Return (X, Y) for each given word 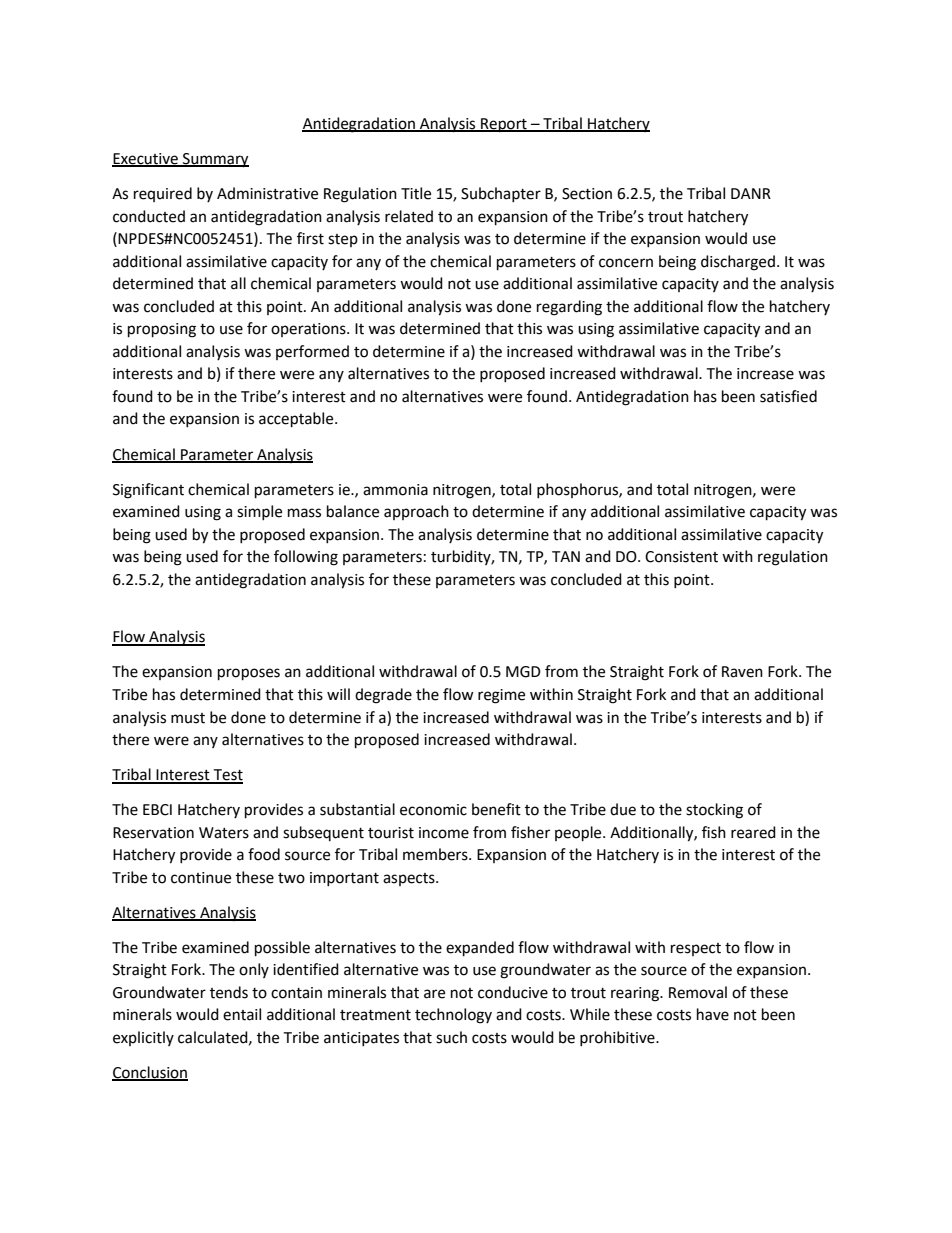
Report (504, 125)
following (306, 558)
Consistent (681, 557)
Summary (215, 160)
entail (242, 1014)
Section (587, 194)
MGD (523, 672)
